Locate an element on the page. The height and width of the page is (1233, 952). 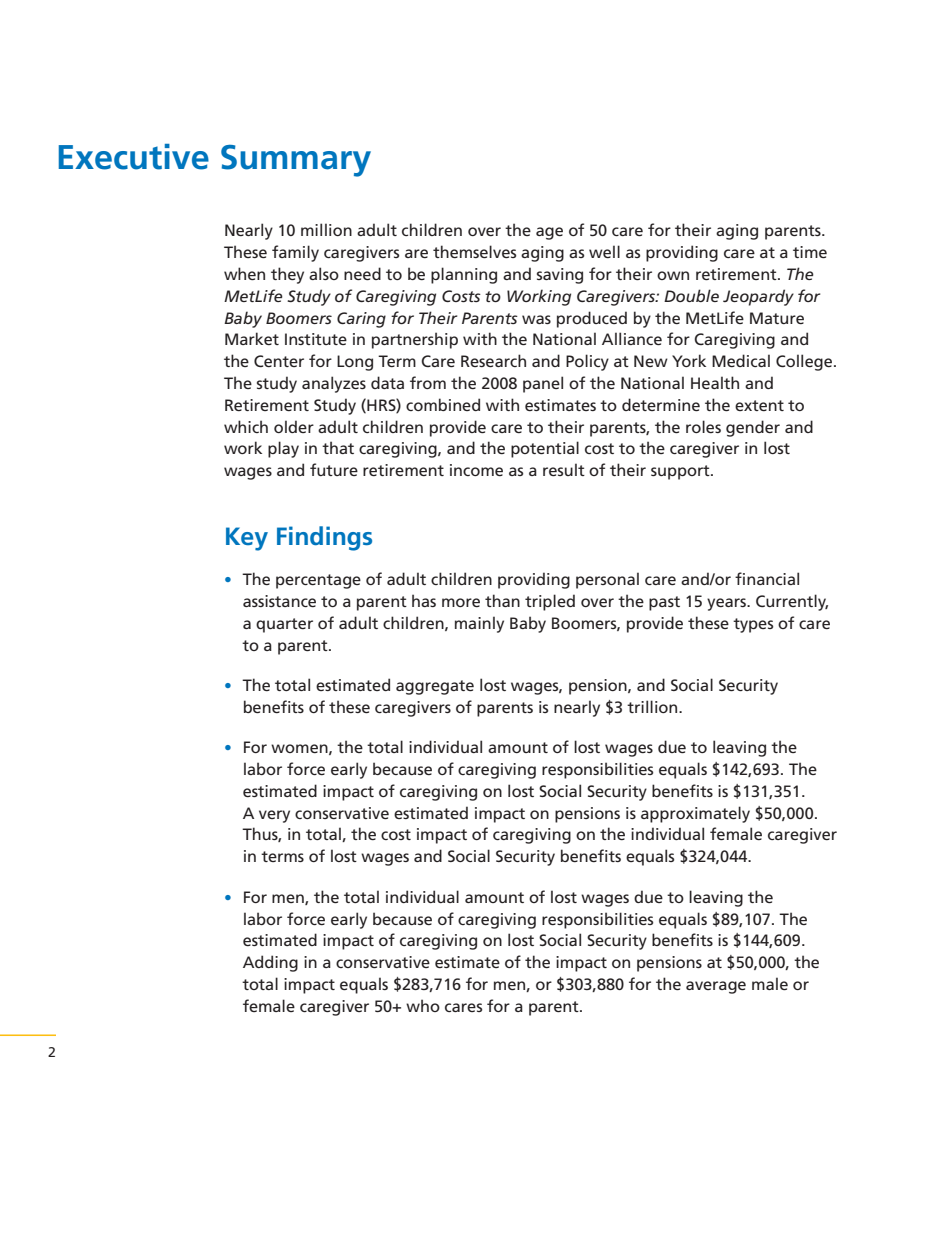
Center is located at coordinates (279, 361).
